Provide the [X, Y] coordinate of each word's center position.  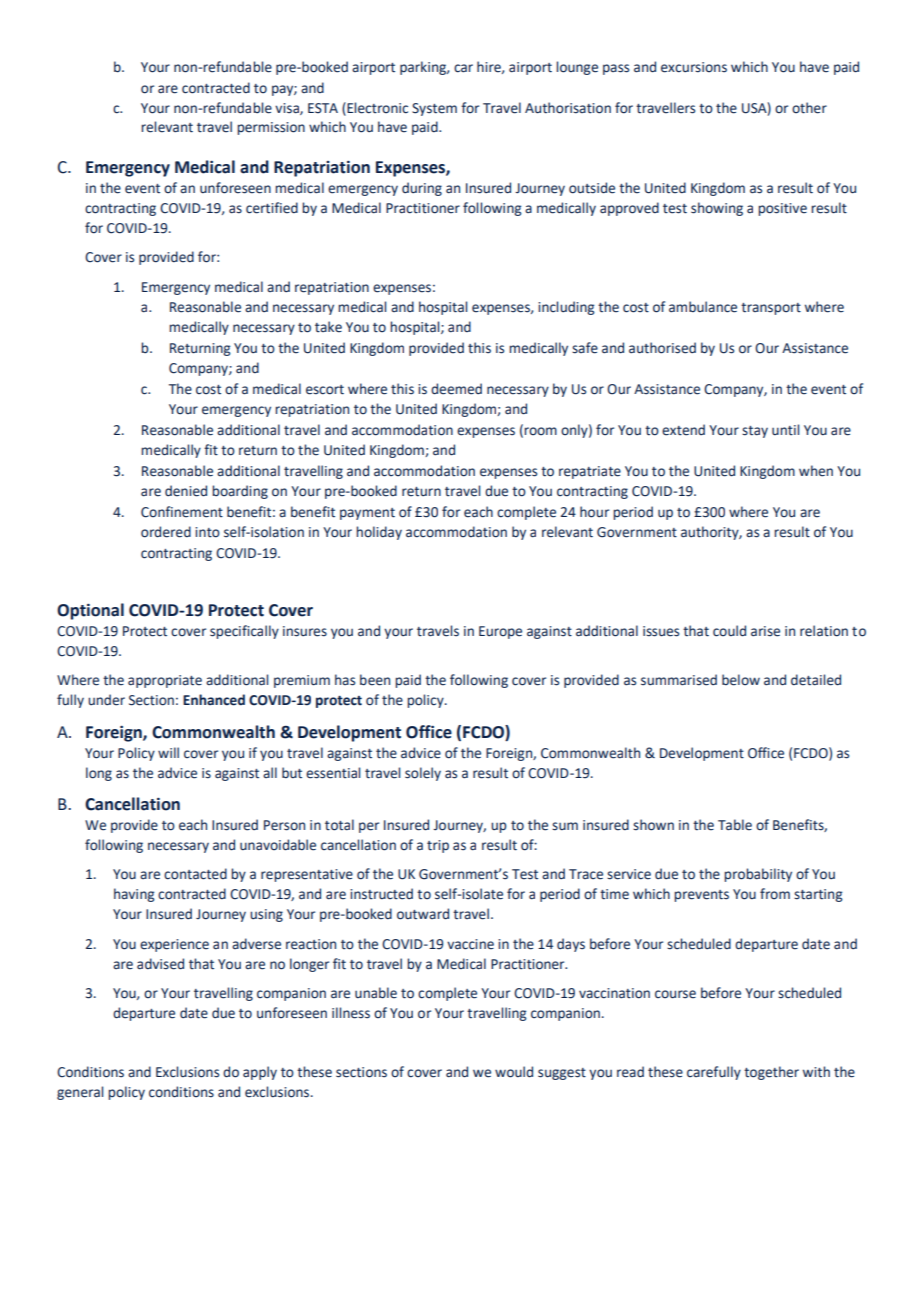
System [434, 109]
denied [186, 491]
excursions [694, 67]
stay [755, 432]
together [771, 1073]
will [168, 752]
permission [271, 128]
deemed [456, 389]
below [741, 680]
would [514, 1072]
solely [423, 774]
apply [260, 1073]
